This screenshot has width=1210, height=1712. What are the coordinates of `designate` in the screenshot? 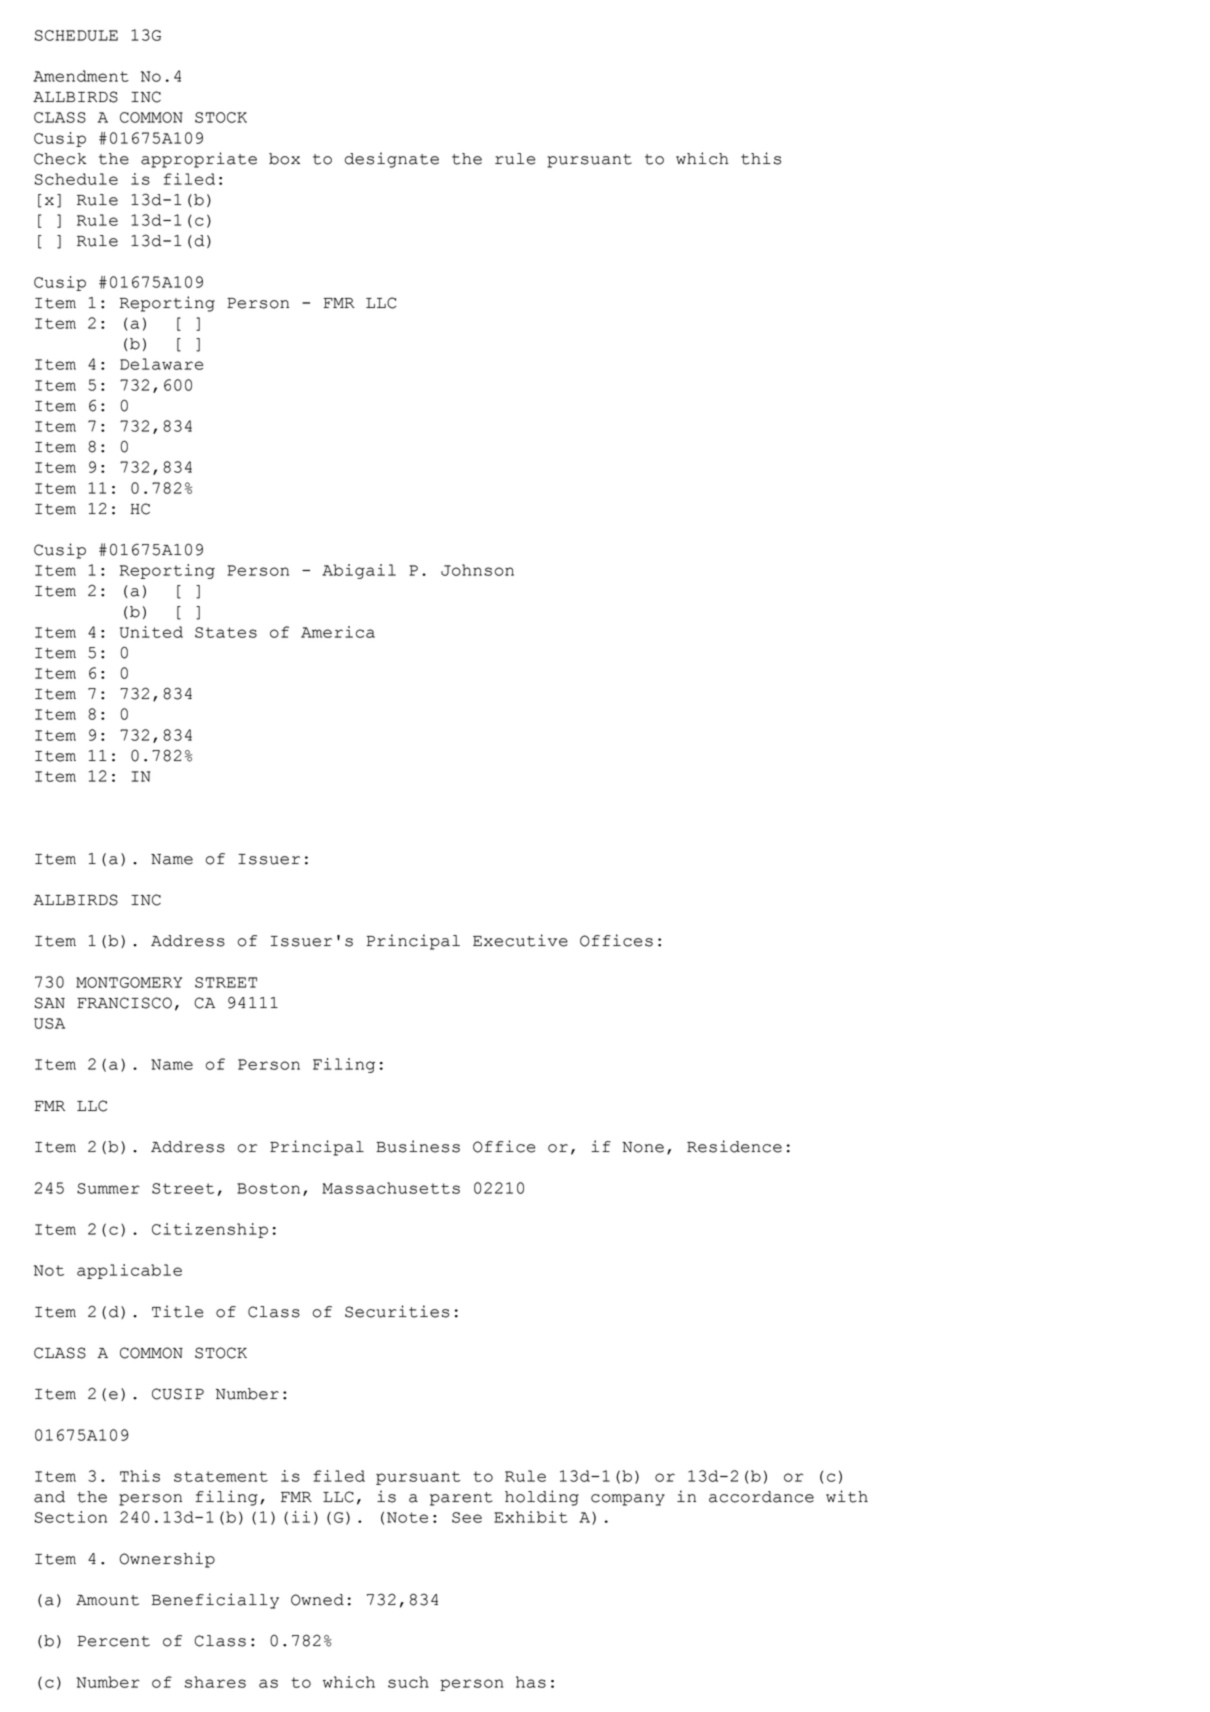 It's located at (391, 160).
